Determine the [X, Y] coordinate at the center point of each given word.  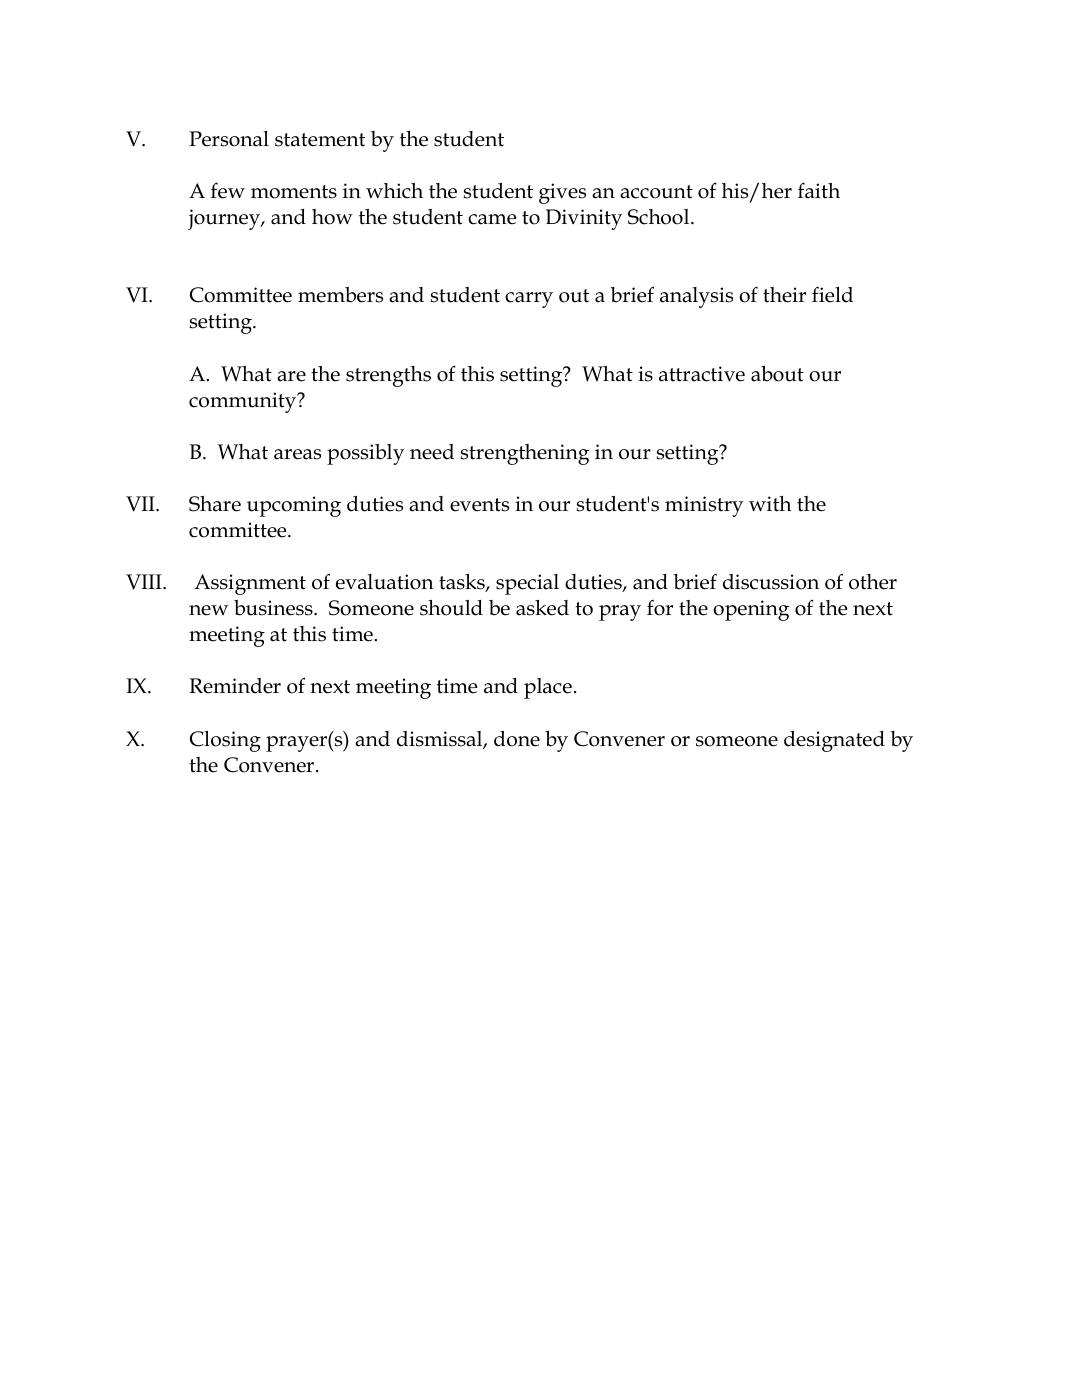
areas [297, 454]
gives [562, 193]
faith [819, 190]
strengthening [525, 454]
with [770, 504]
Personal [229, 139]
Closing [225, 741]
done [517, 739]
